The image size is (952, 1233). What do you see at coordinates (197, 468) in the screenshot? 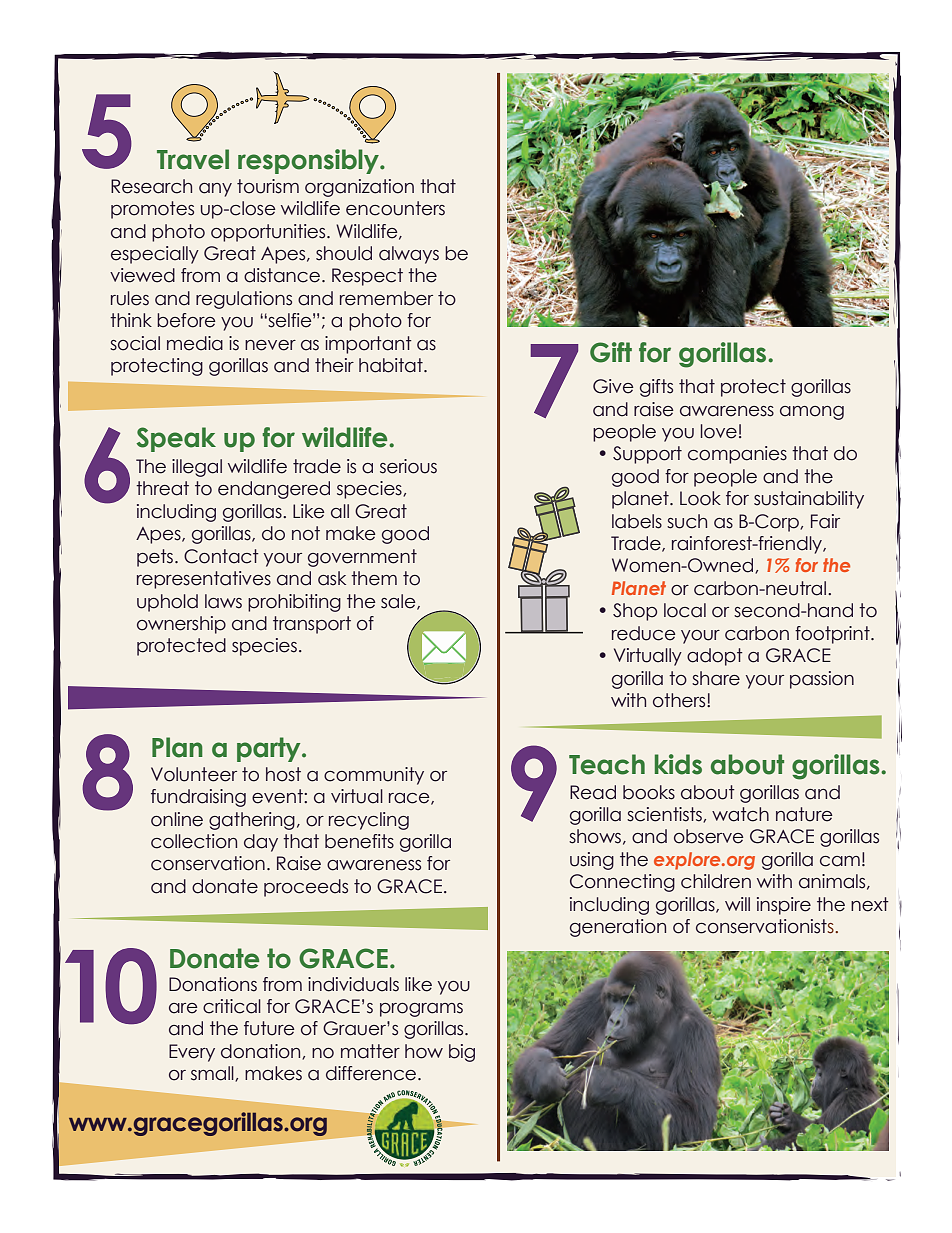
I see `illegal` at bounding box center [197, 468].
